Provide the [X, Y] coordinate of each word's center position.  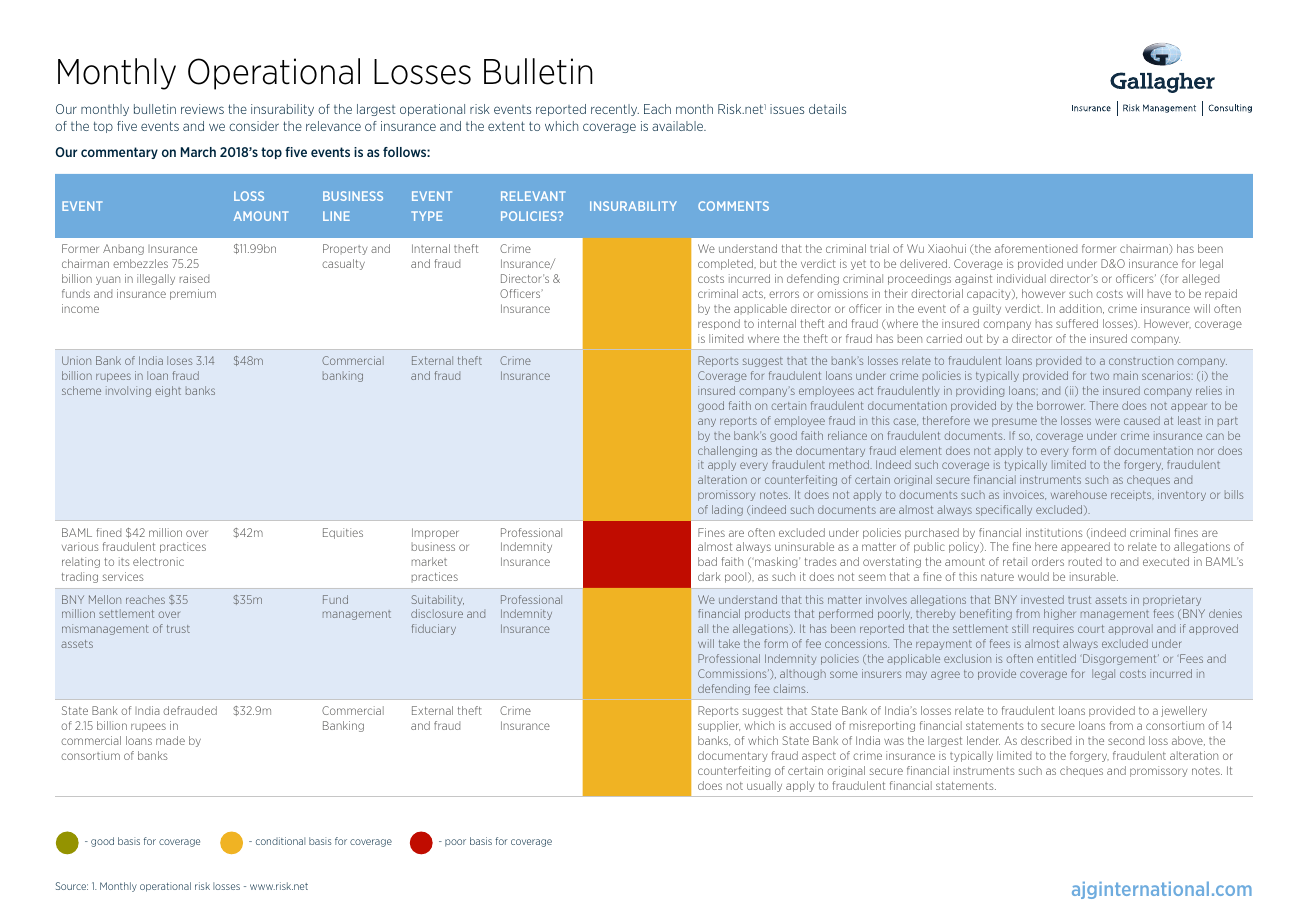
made [170, 740]
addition [1081, 309]
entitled [1056, 658]
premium [193, 294]
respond [719, 324]
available [679, 126]
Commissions [733, 673]
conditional [280, 841]
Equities [343, 533]
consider [254, 126]
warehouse [1079, 494]
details [827, 109]
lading [727, 510]
